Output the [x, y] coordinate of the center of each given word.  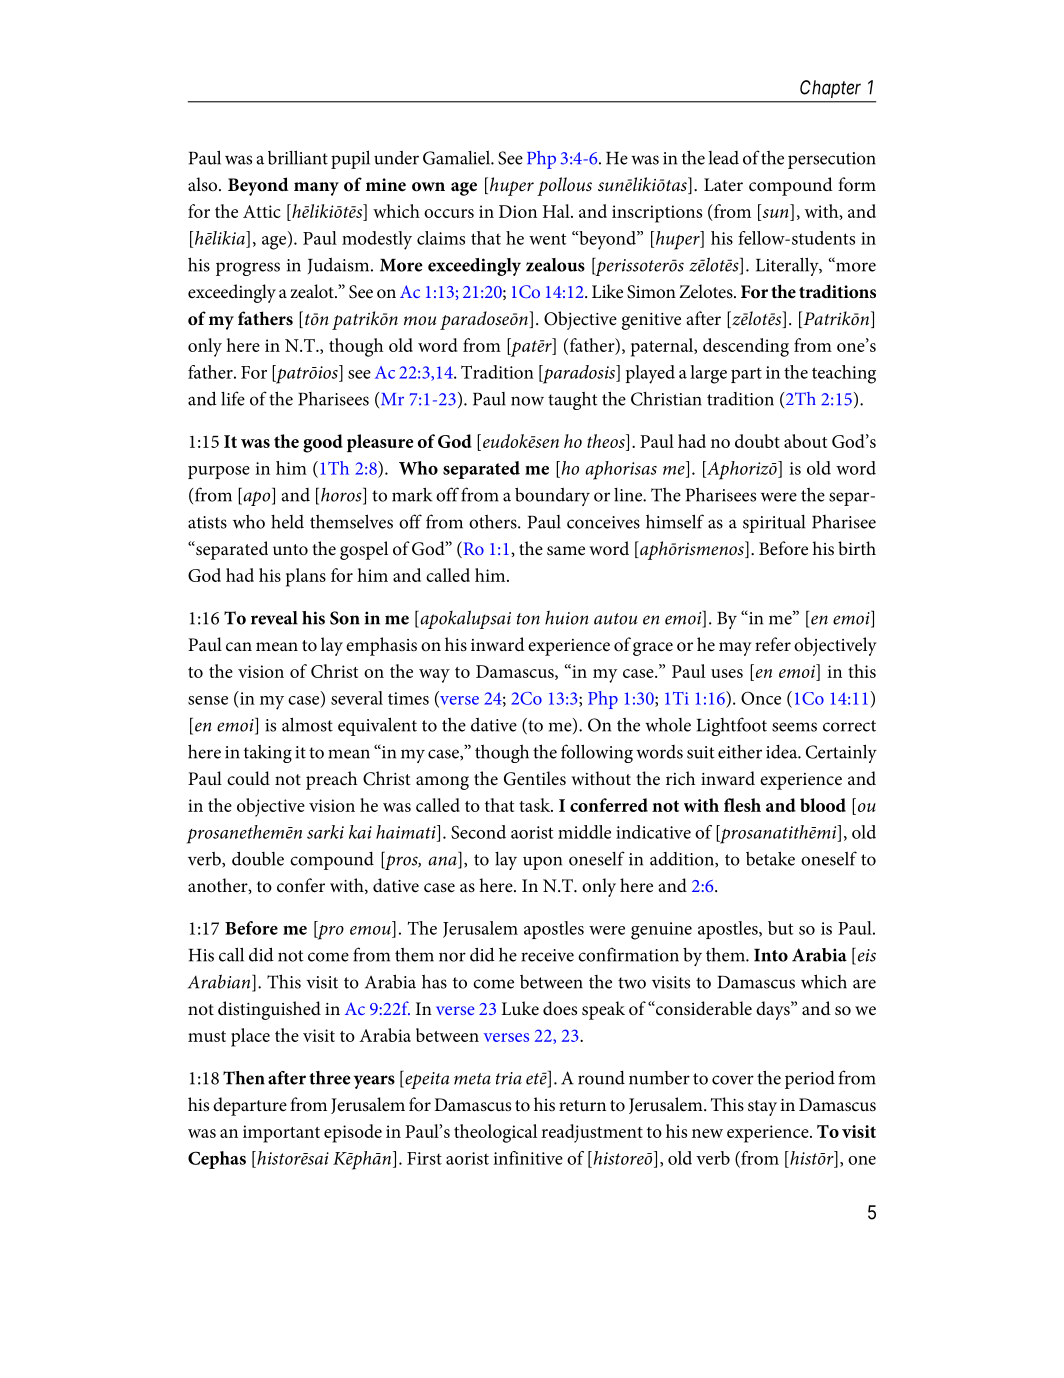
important [281, 1134]
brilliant [298, 157]
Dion [518, 211]
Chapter [830, 89]
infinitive [528, 1158]
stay [762, 1108]
